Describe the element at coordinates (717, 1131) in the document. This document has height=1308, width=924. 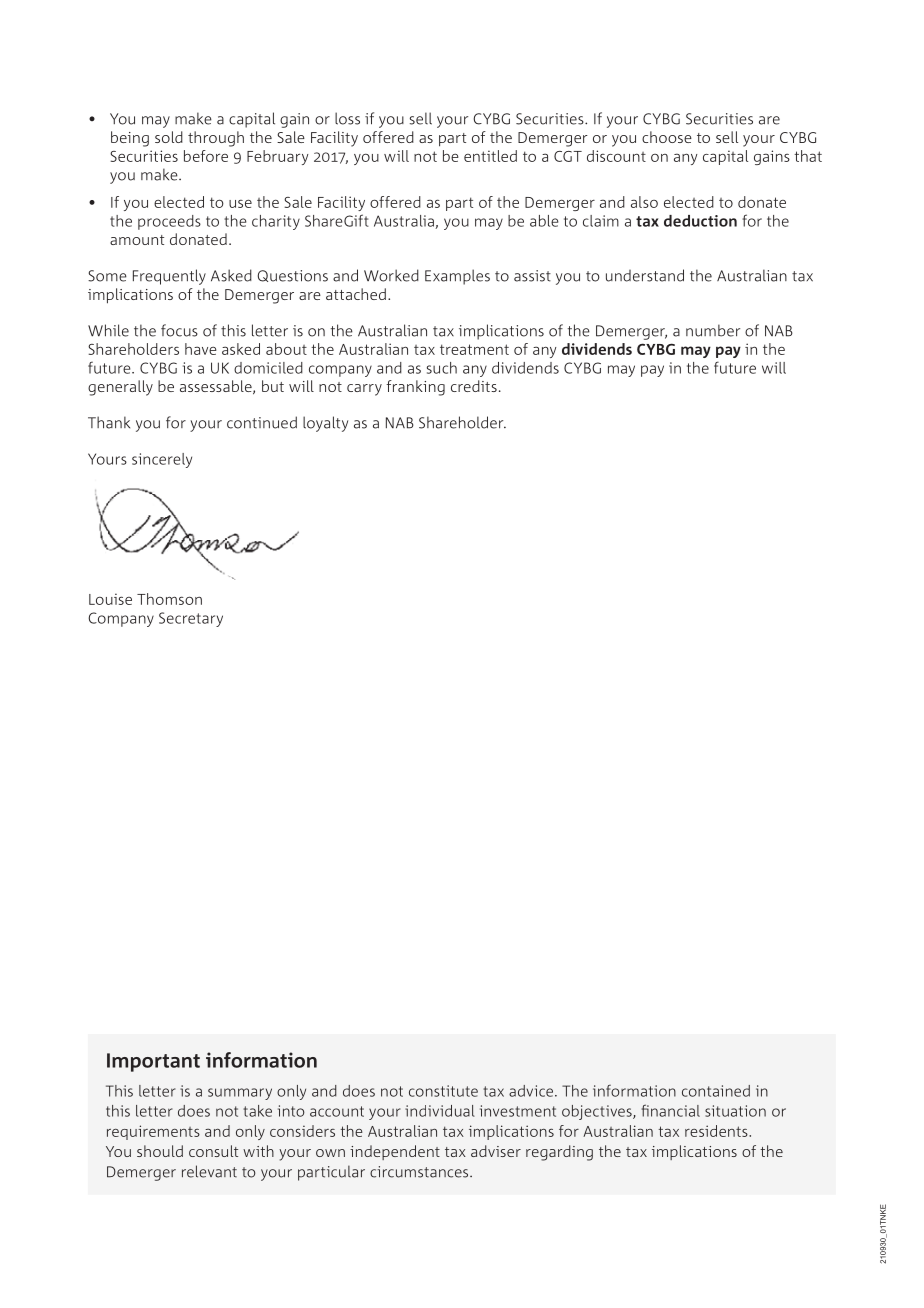
I see `residents` at that location.
